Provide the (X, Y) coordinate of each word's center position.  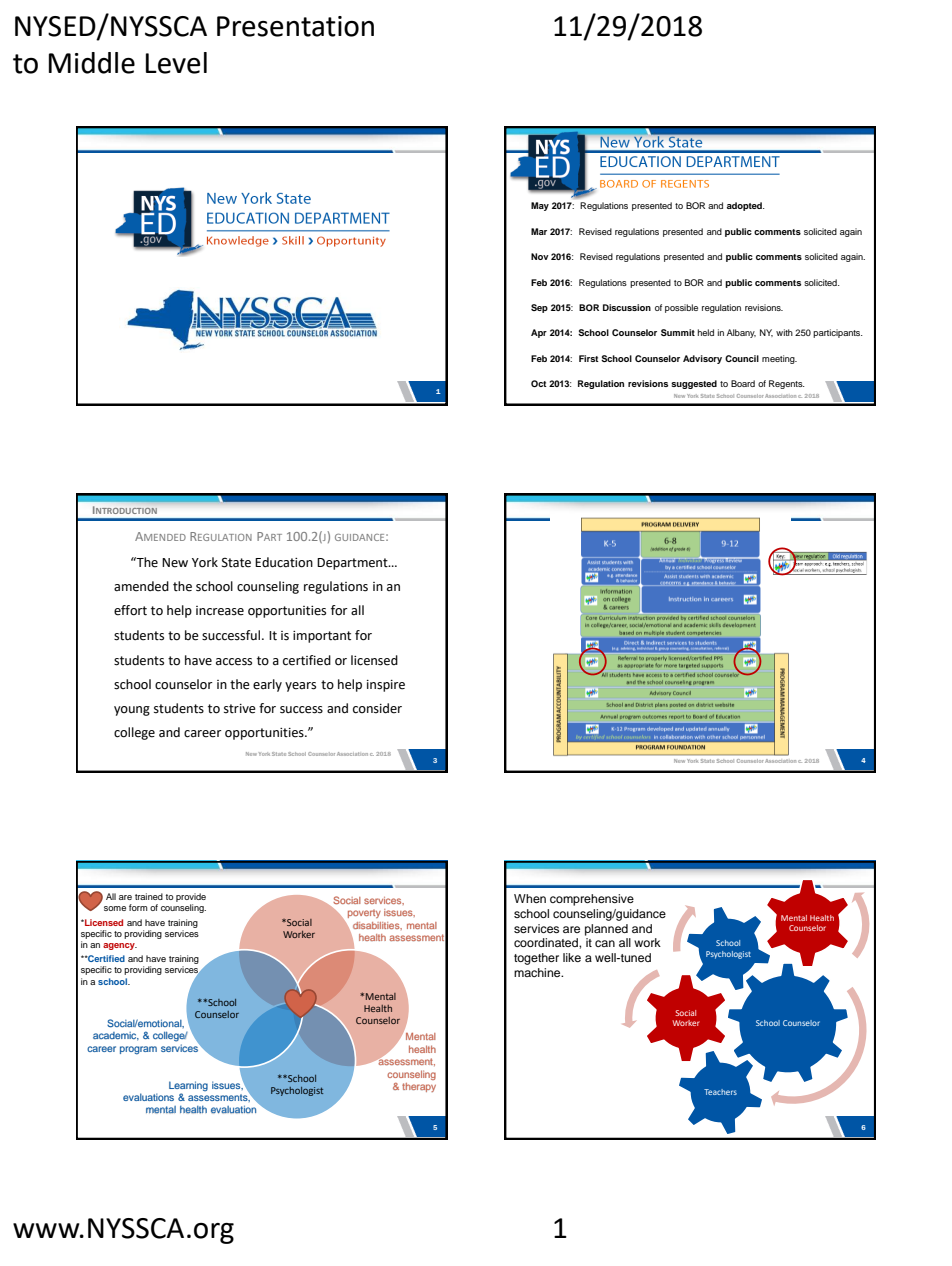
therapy (419, 1087)
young (132, 711)
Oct (539, 383)
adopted (745, 206)
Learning (188, 1086)
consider (377, 708)
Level (176, 63)
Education (284, 562)
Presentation (295, 26)
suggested (694, 384)
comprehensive (592, 900)
